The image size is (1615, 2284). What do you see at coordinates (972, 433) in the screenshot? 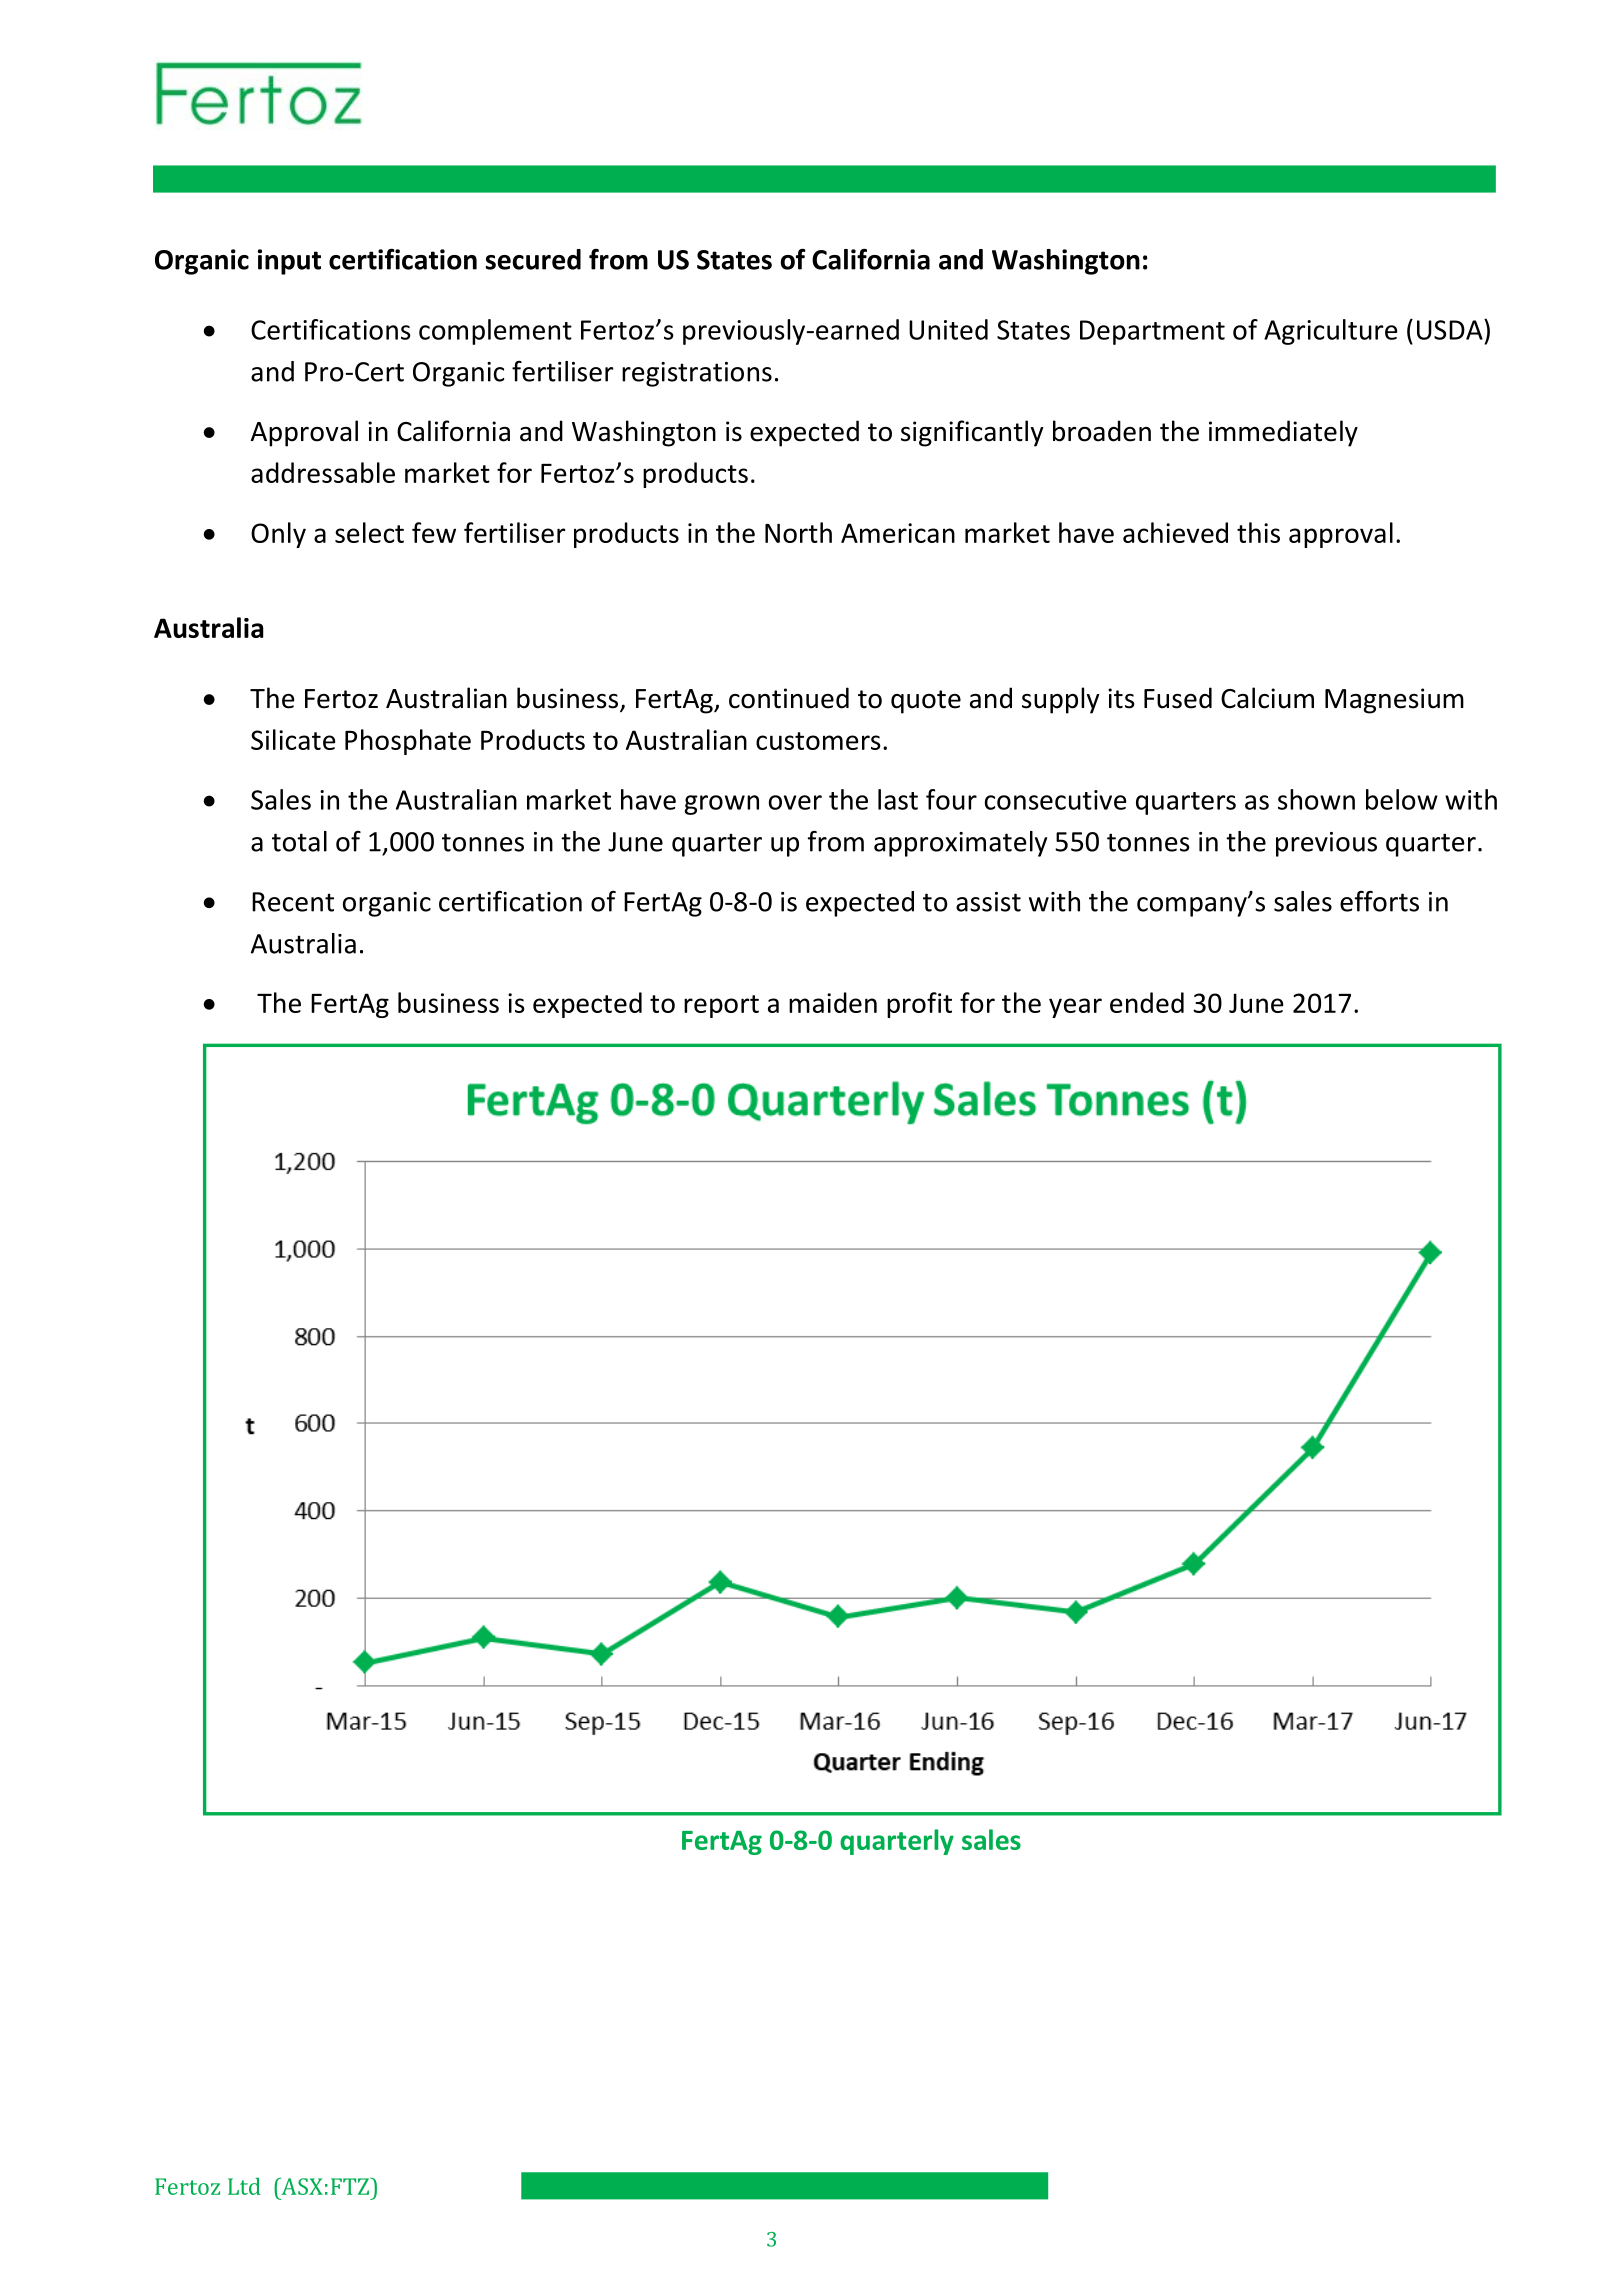
I see `significantly` at bounding box center [972, 433].
